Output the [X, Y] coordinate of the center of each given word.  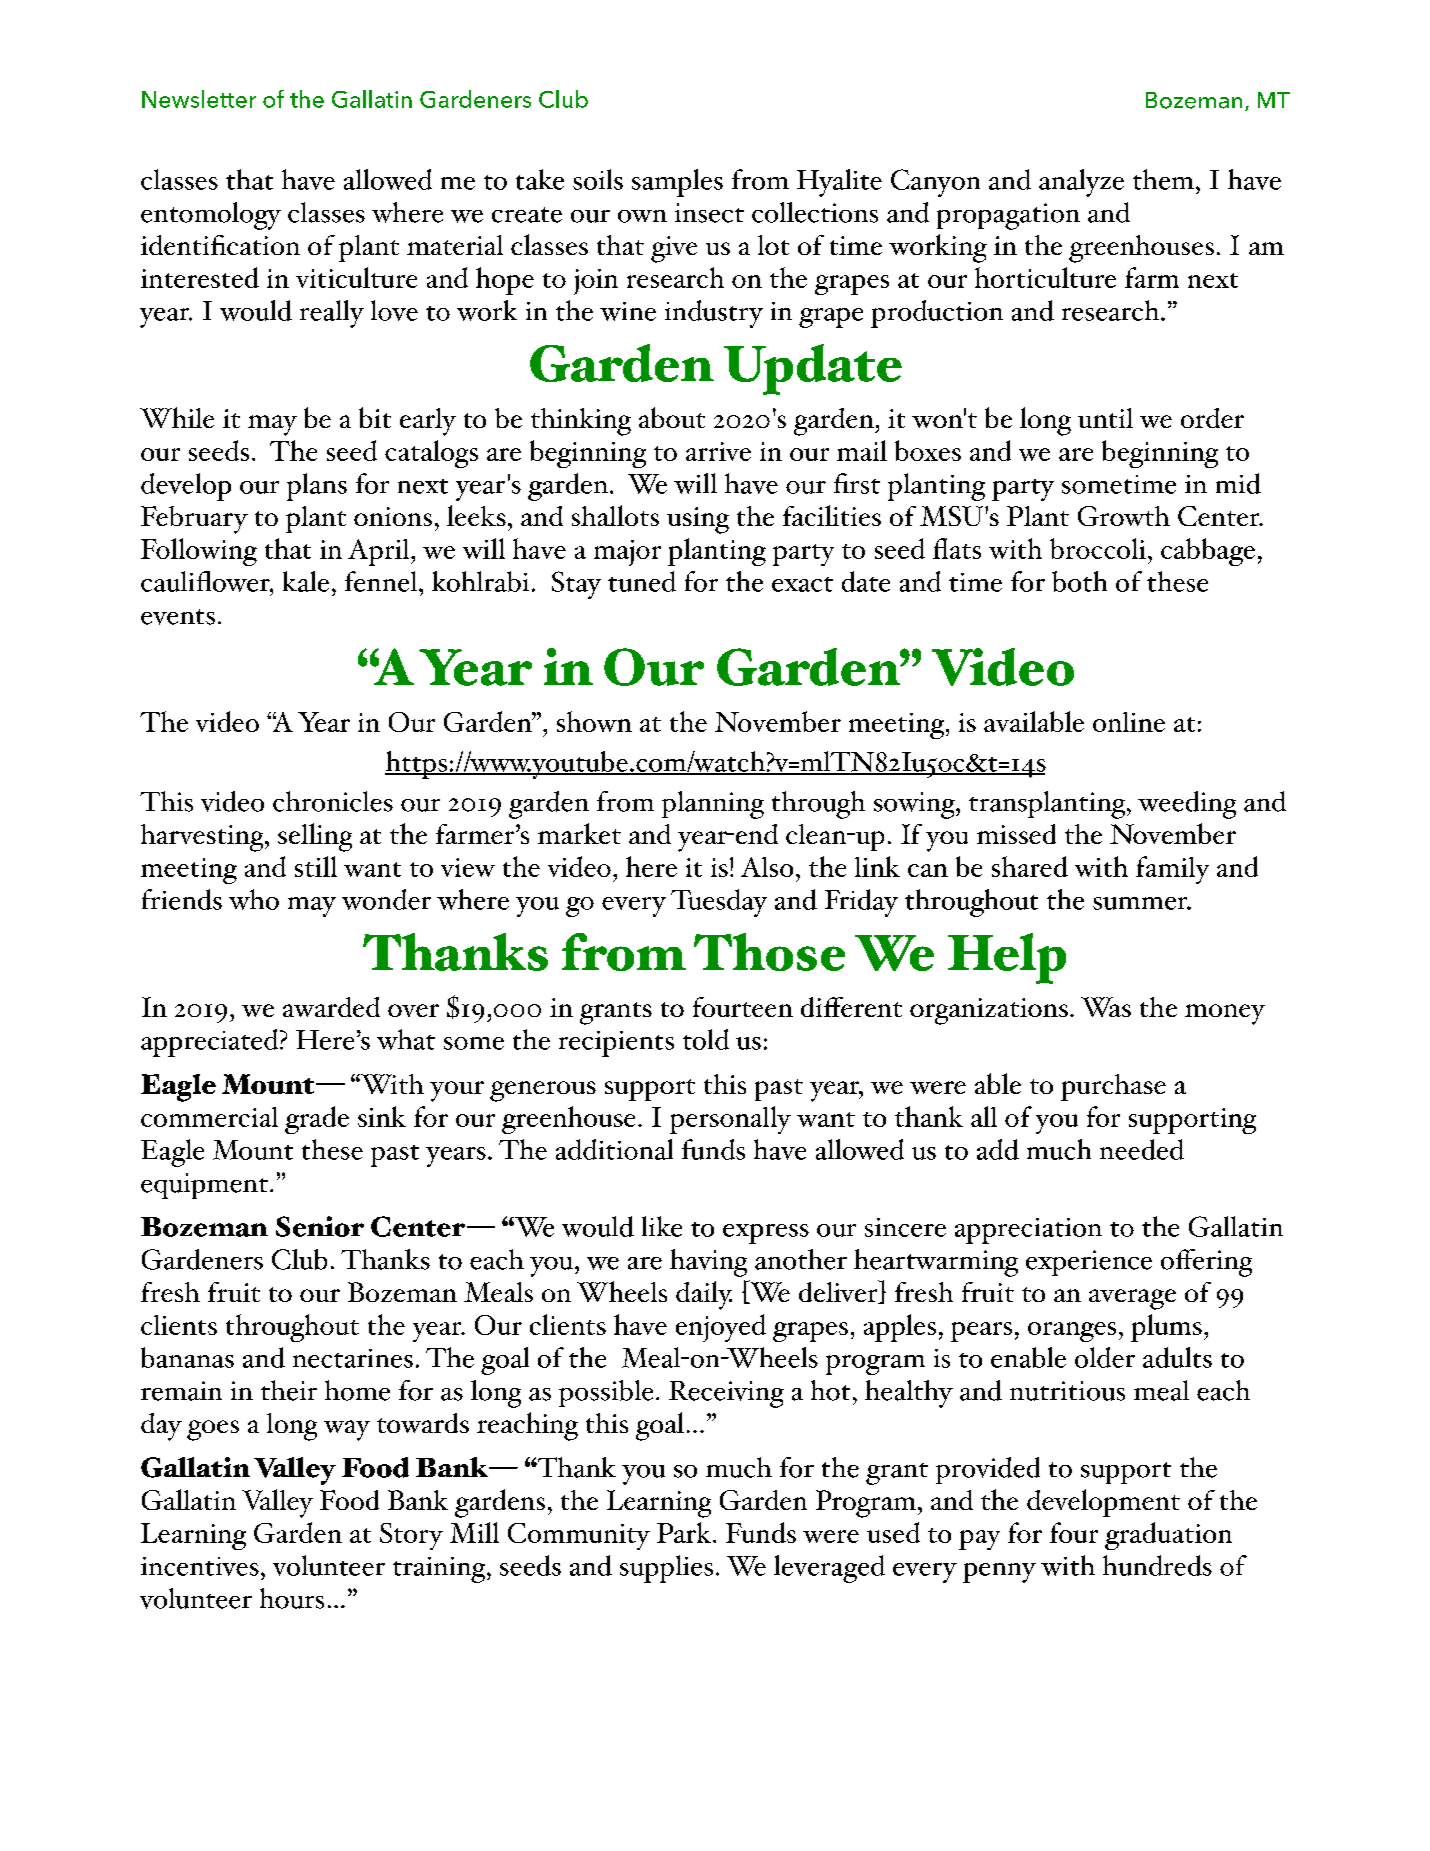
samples [677, 183]
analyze [1081, 183]
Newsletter [199, 99]
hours [292, 1598]
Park [685, 1532]
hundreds [1157, 1565]
